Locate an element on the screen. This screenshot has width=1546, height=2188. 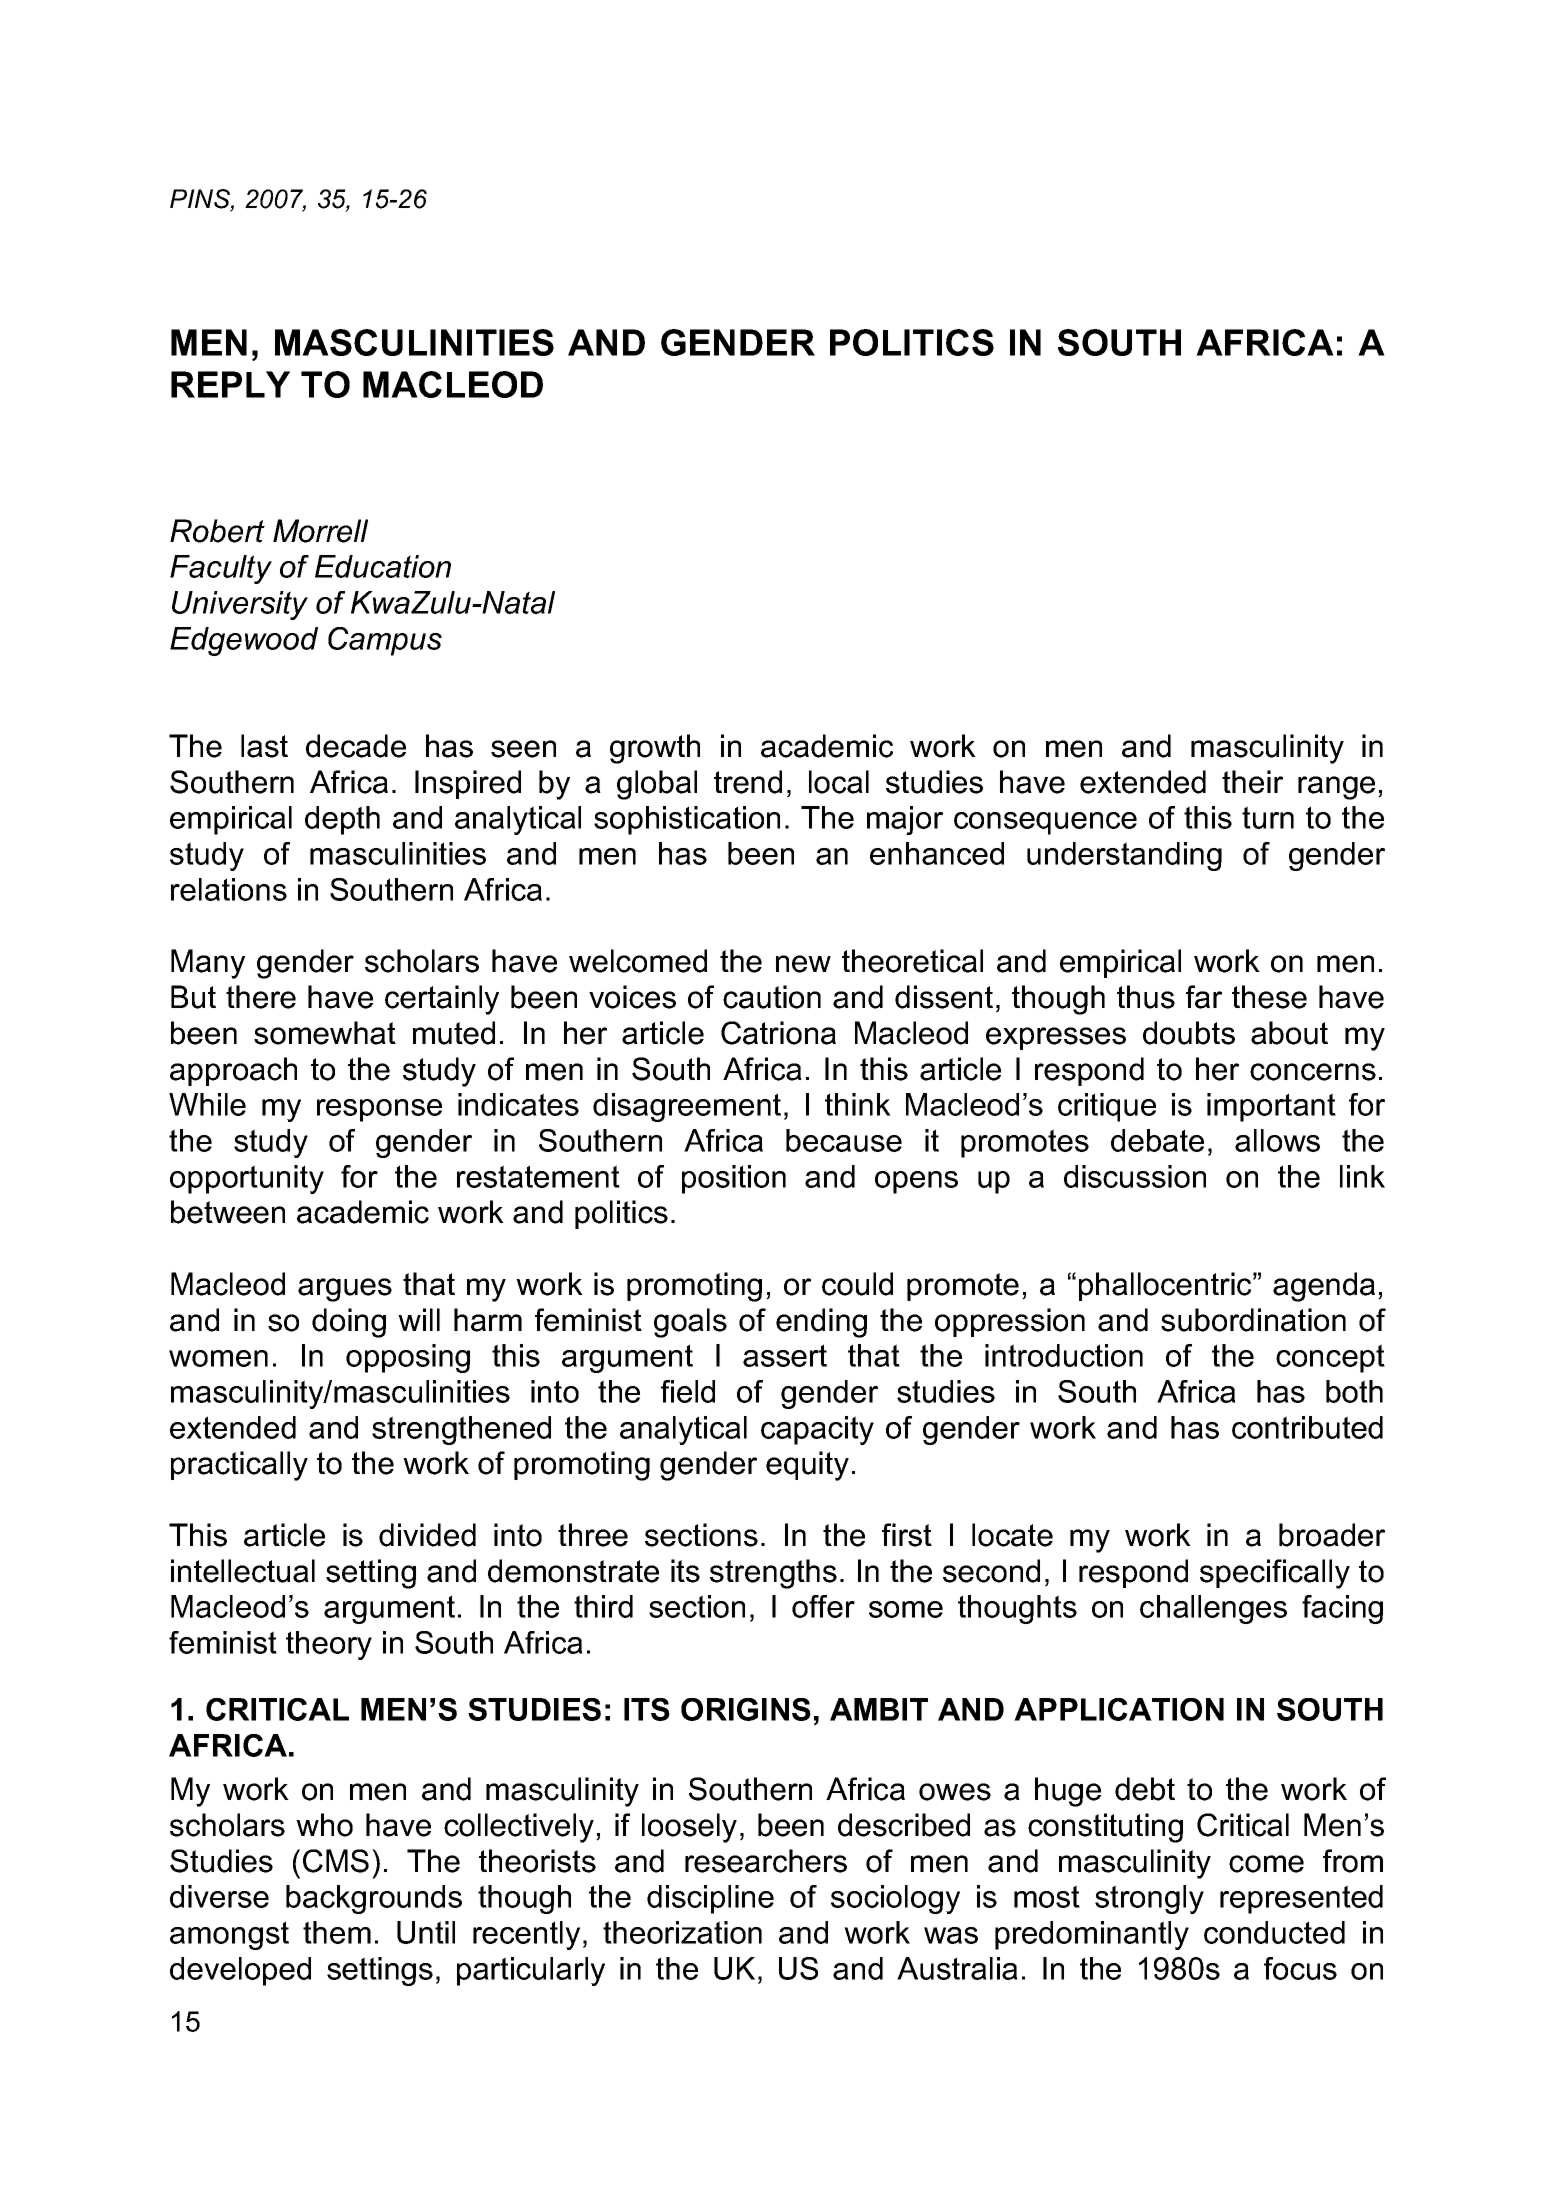
their is located at coordinates (1252, 782).
